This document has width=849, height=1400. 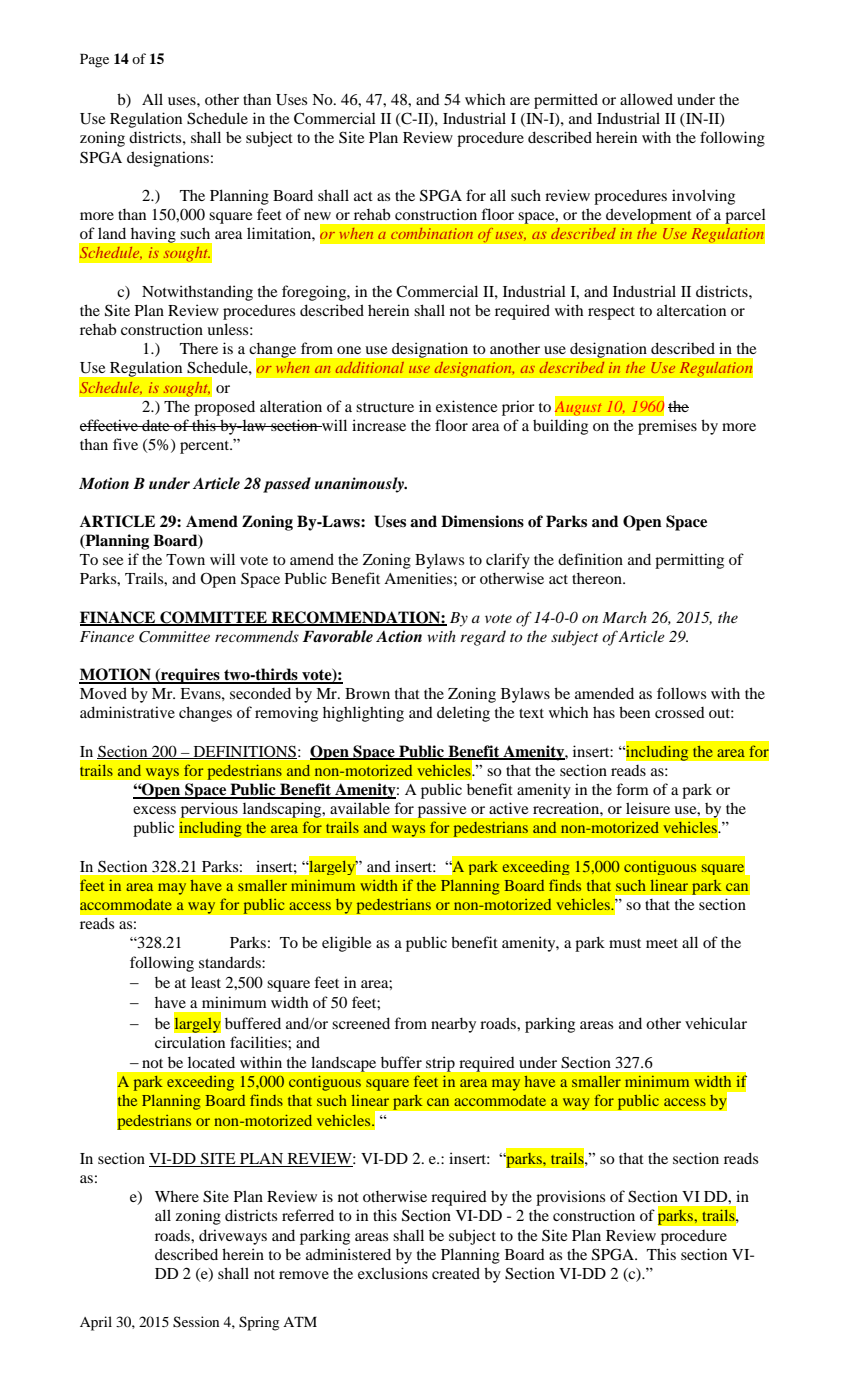 What do you see at coordinates (346, 944) in the document?
I see `eligible` at bounding box center [346, 944].
